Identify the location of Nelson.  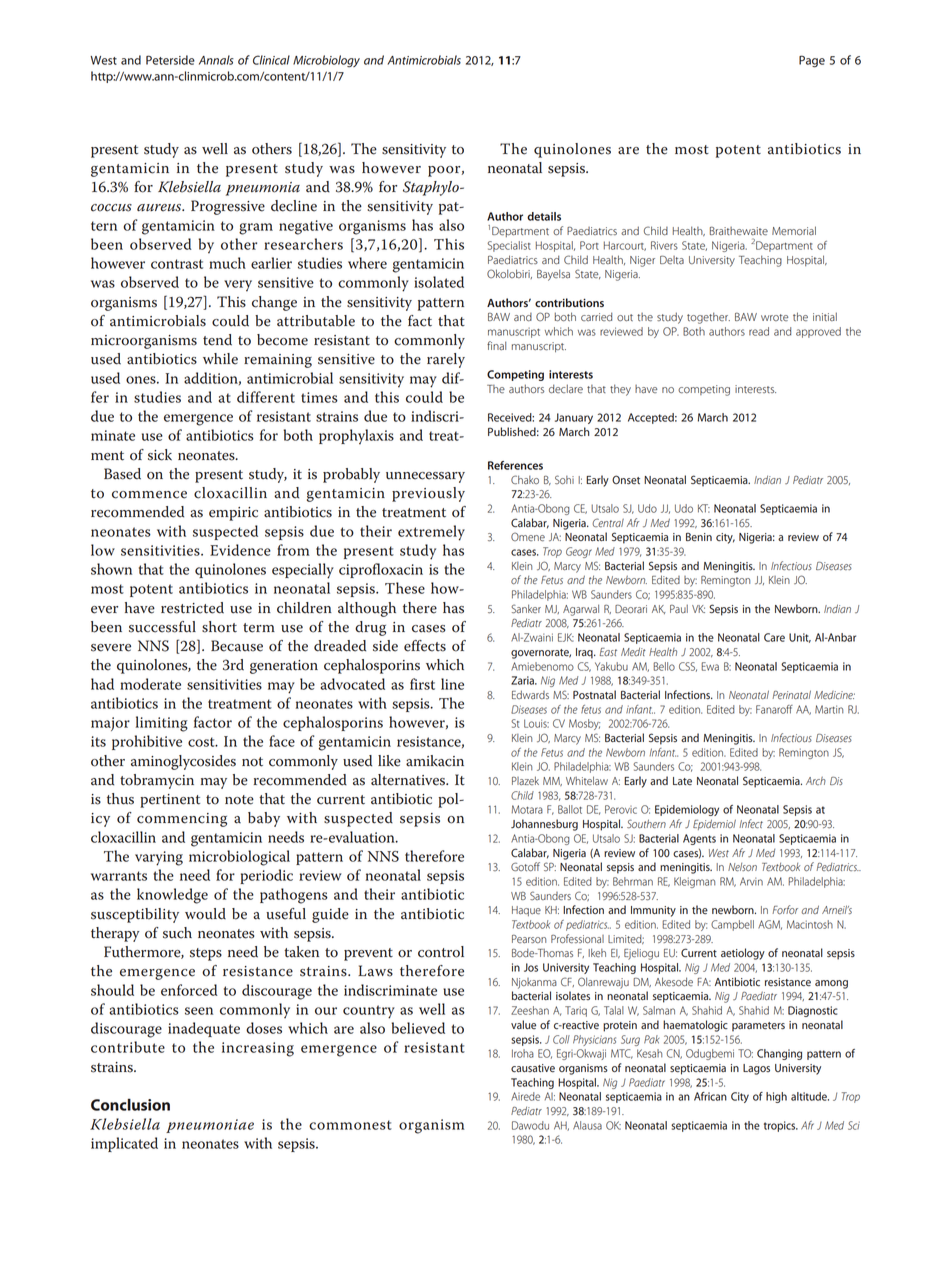
(742, 867).
